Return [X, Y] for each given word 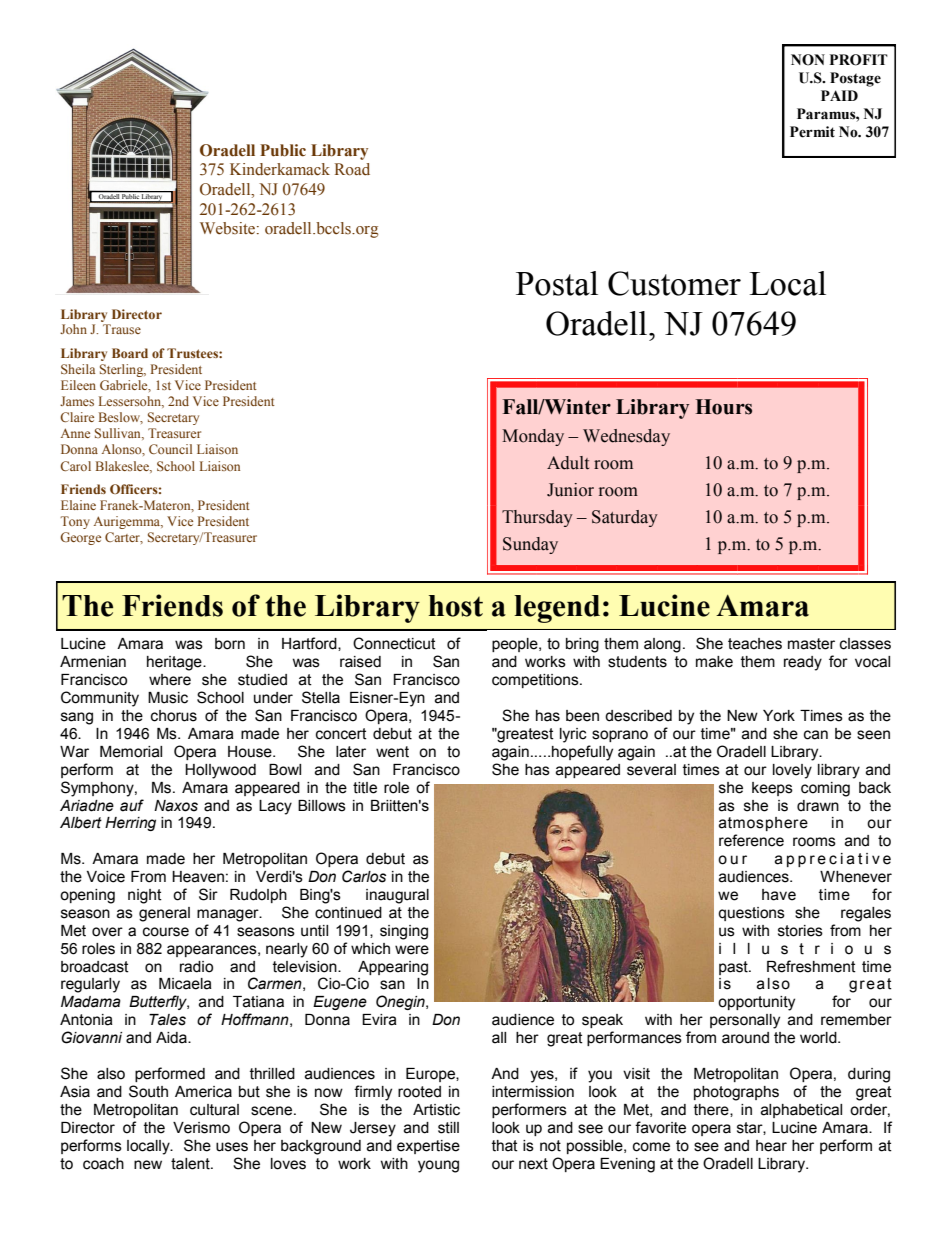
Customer [674, 283]
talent [191, 1164]
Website [229, 228]
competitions [536, 681]
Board [130, 353]
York [779, 716]
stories [800, 931]
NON [808, 60]
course [166, 932]
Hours [723, 407]
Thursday [537, 518]
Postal [557, 283]
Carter [124, 538]
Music [168, 698]
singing [404, 932]
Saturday [625, 518]
